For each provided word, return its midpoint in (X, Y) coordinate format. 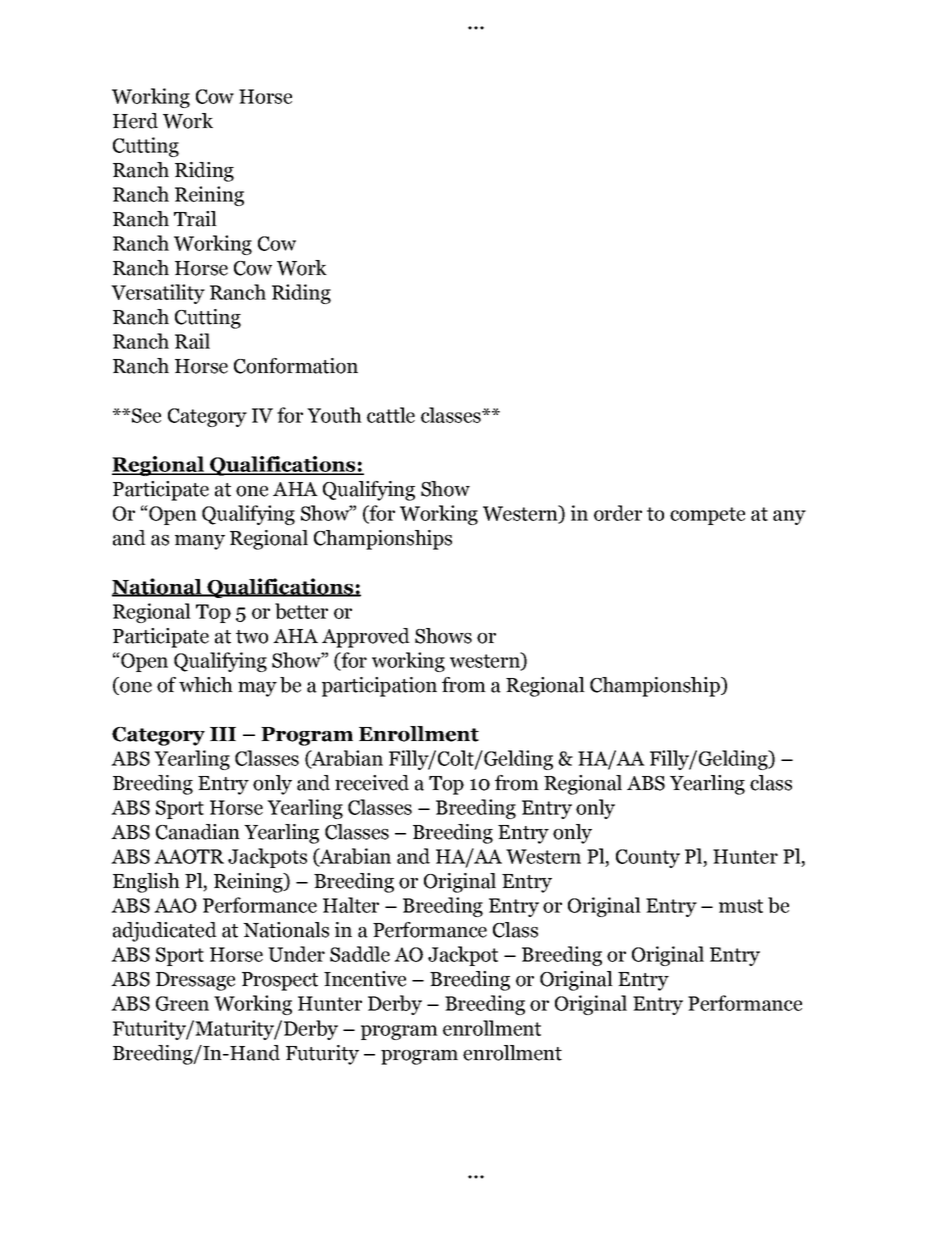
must (741, 906)
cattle (391, 415)
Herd (135, 121)
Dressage (195, 981)
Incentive (365, 979)
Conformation (296, 366)
